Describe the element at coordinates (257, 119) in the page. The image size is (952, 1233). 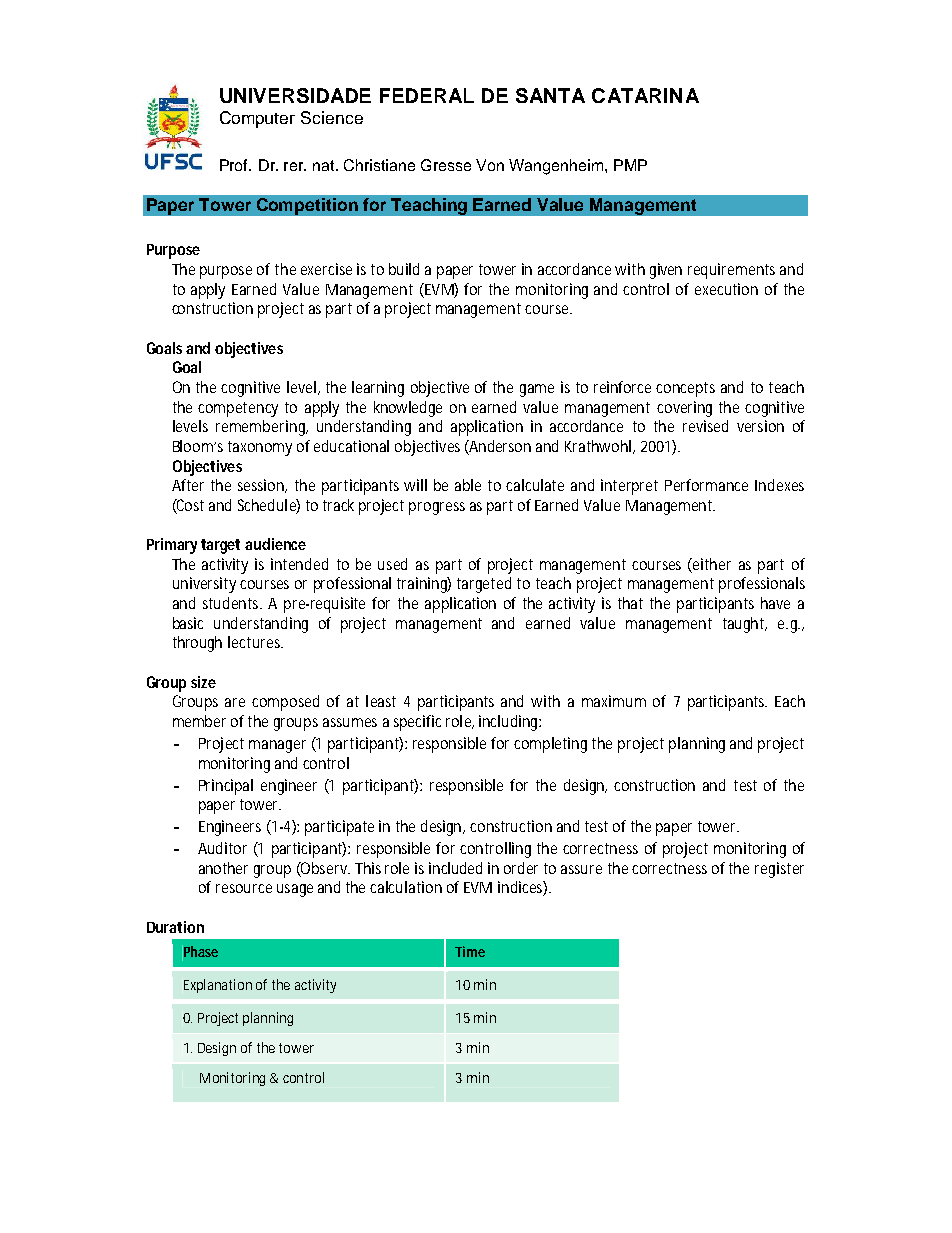
I see `Computer` at that location.
